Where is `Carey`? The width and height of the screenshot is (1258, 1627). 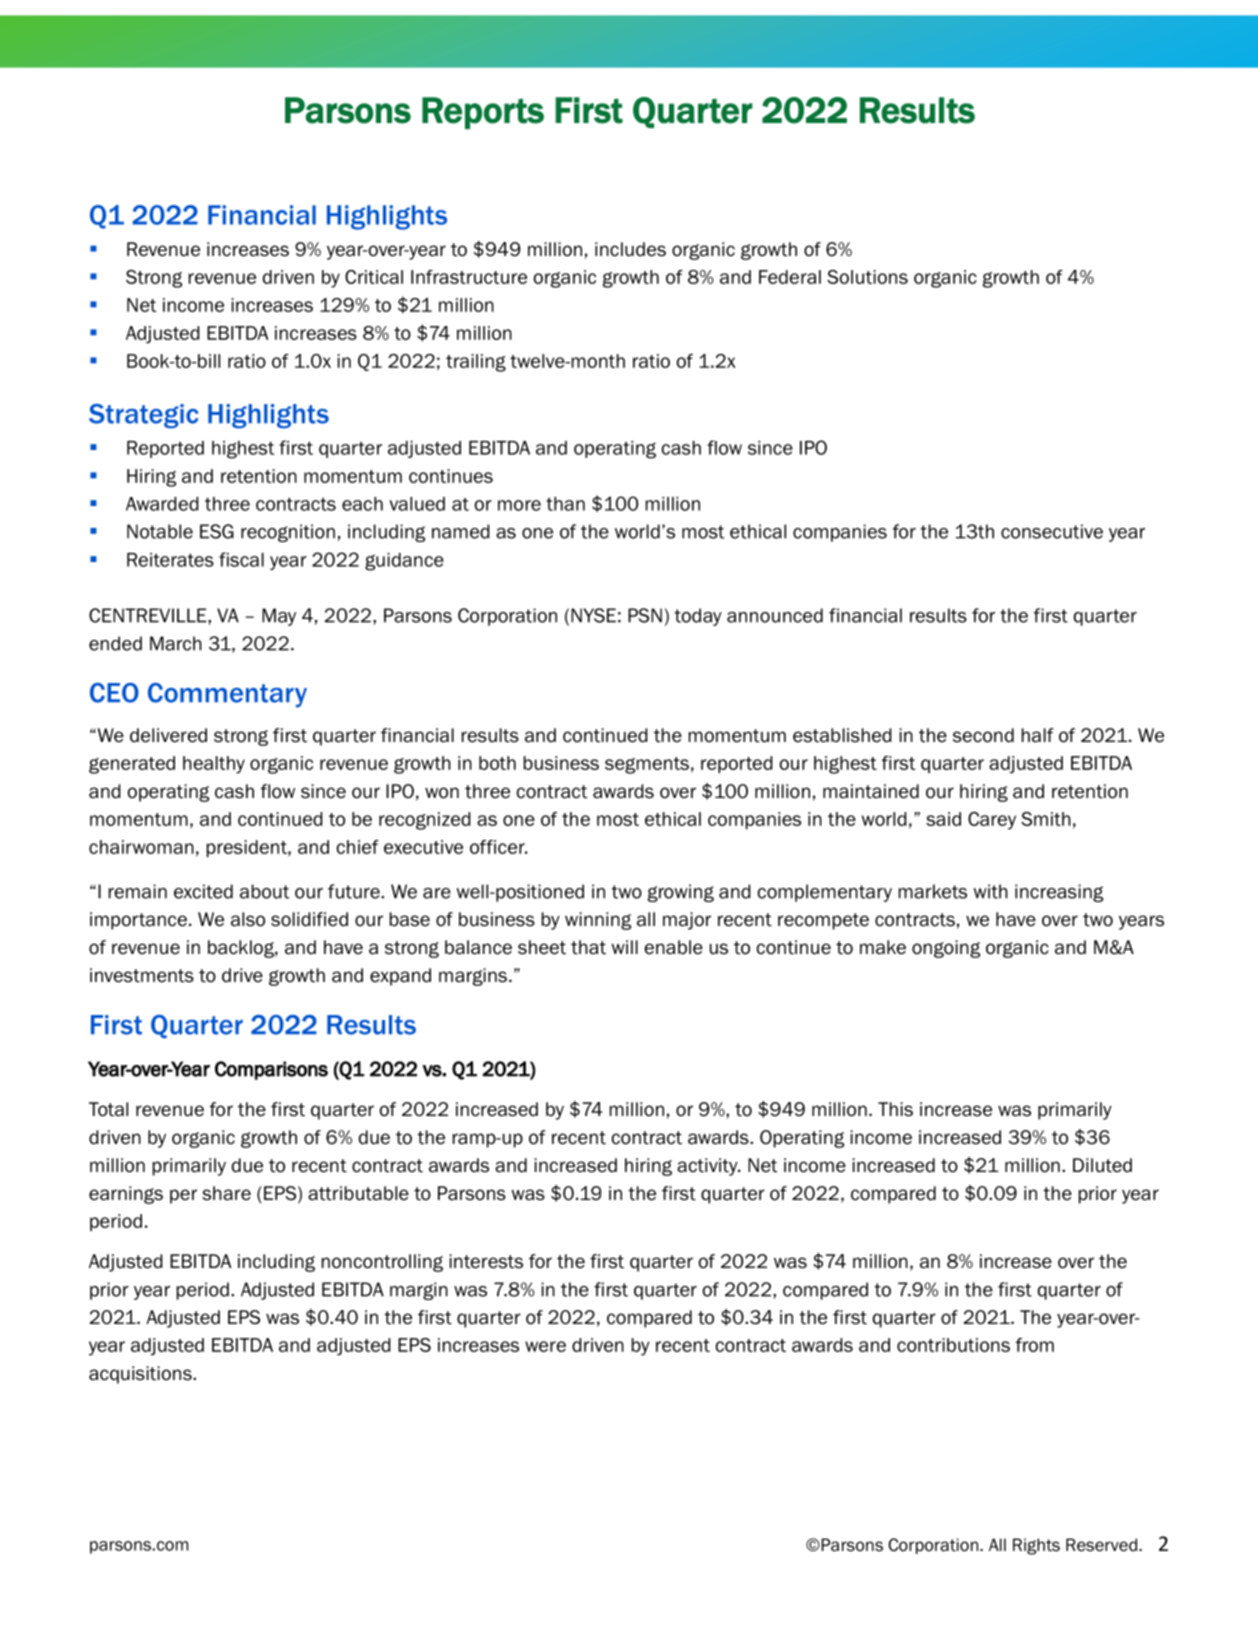 Carey is located at coordinates (992, 821).
